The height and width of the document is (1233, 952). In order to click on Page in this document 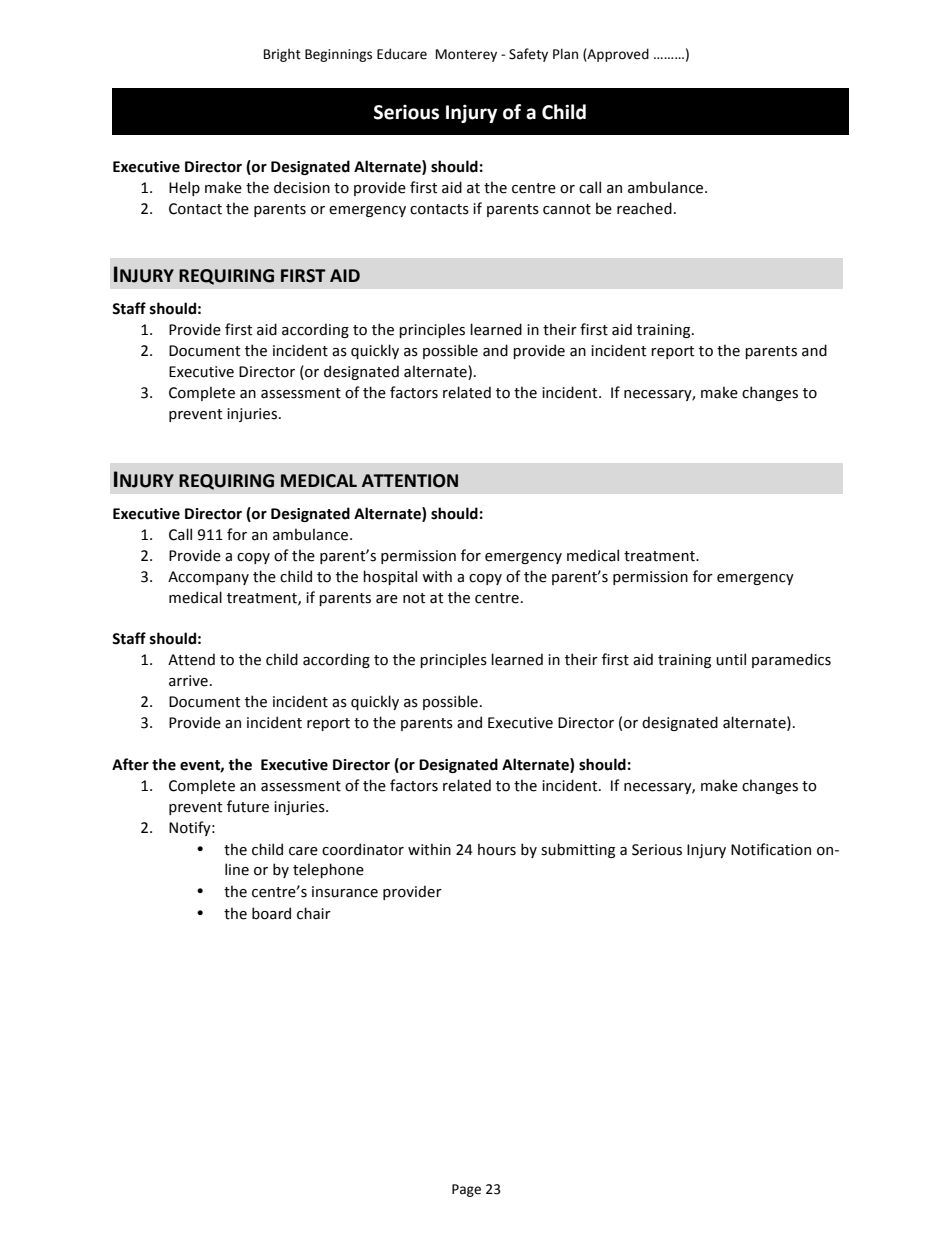, I will do `click(466, 1190)`.
